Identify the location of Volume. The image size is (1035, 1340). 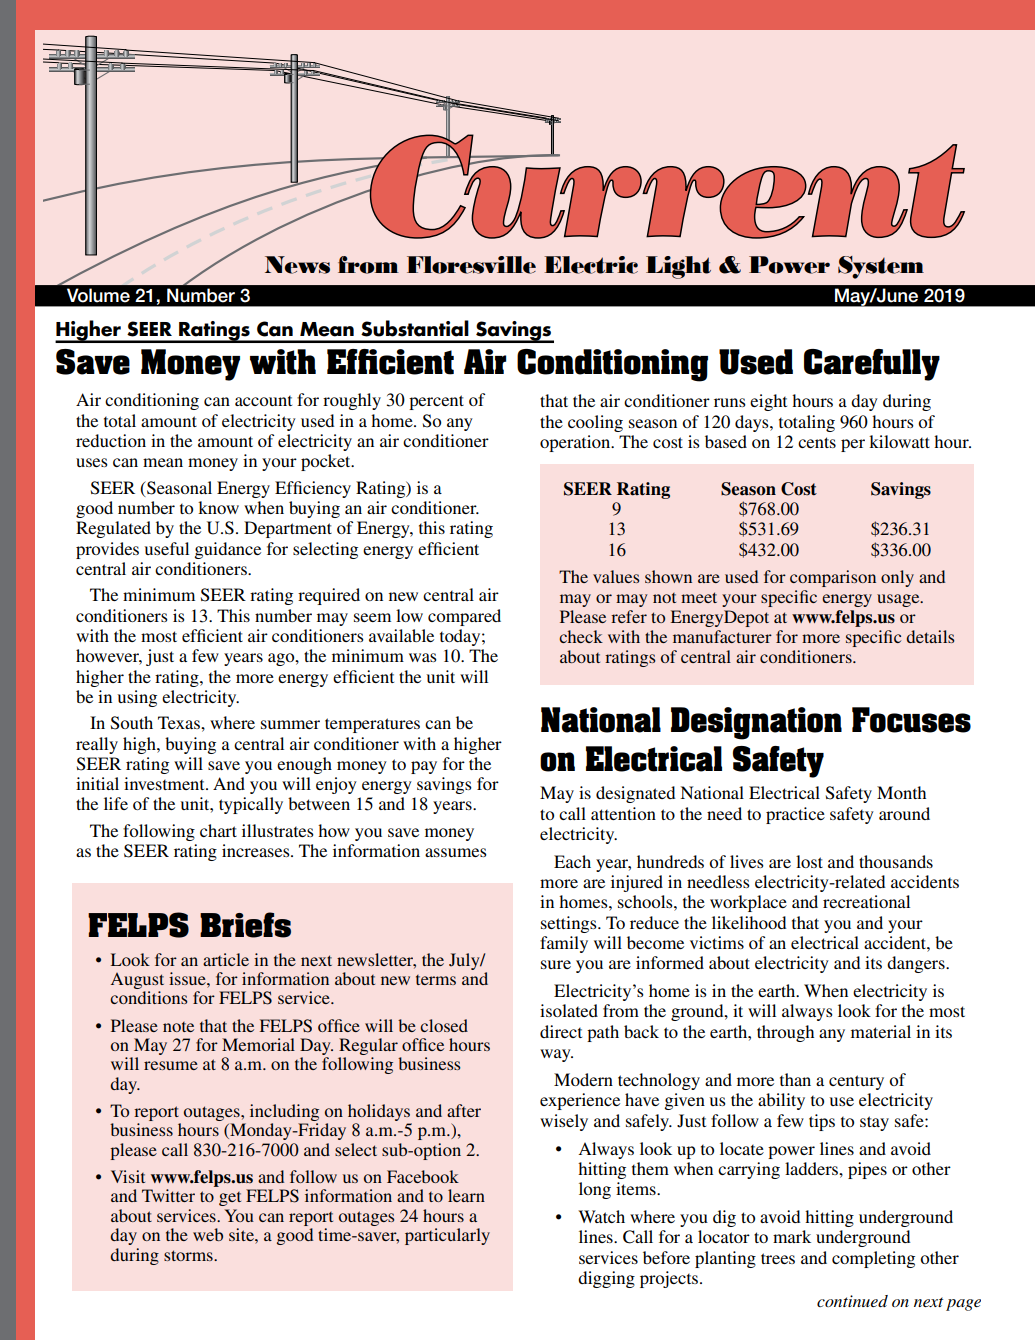
(98, 295).
